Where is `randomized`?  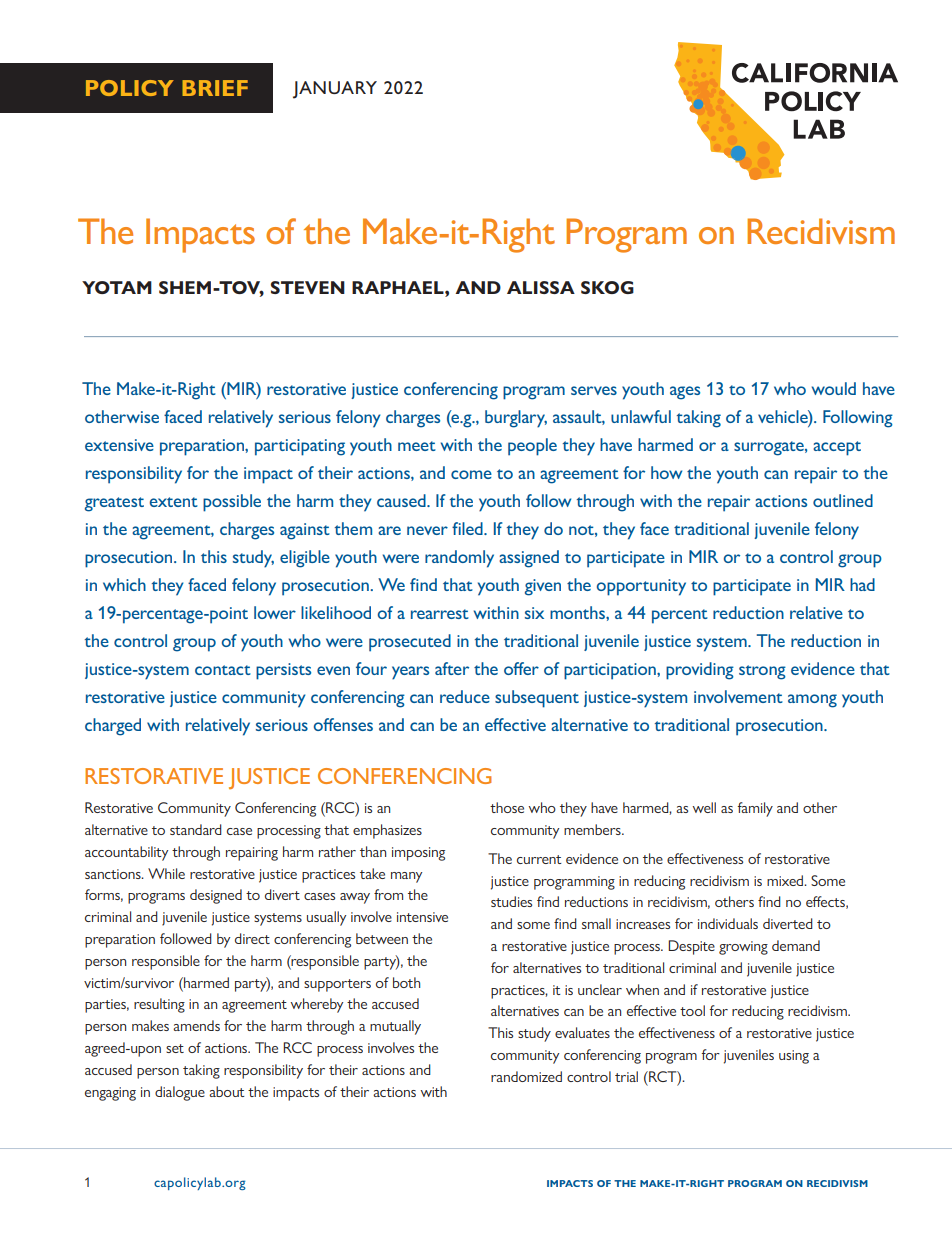 randomized is located at coordinates (526, 1076).
